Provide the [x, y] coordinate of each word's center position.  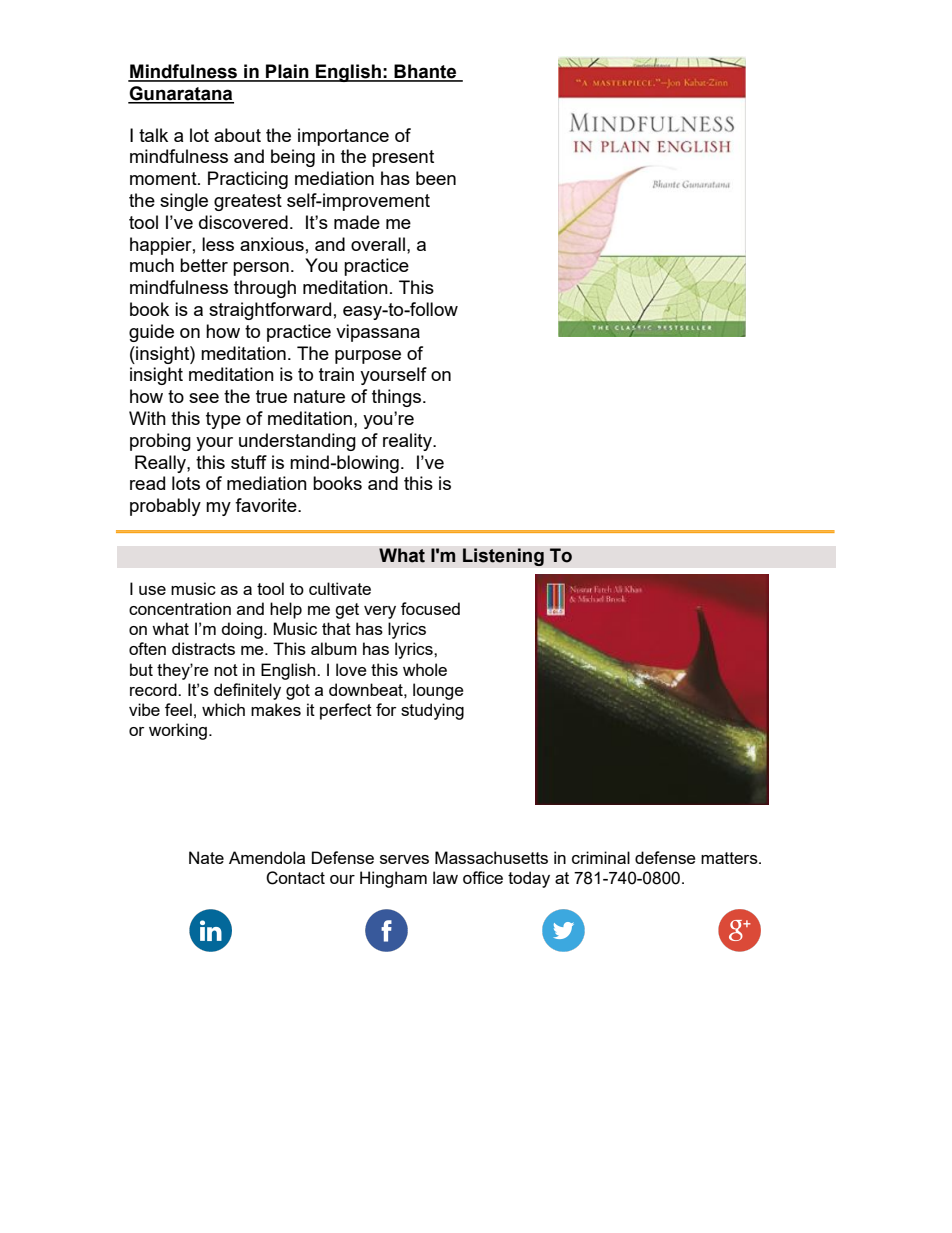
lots [186, 483]
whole [425, 669]
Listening [503, 557]
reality [408, 442]
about [237, 135]
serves [404, 859]
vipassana [378, 333]
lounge [438, 691]
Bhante [425, 72]
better [204, 265]
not [226, 670]
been [436, 178]
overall [378, 244]
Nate [206, 857]
